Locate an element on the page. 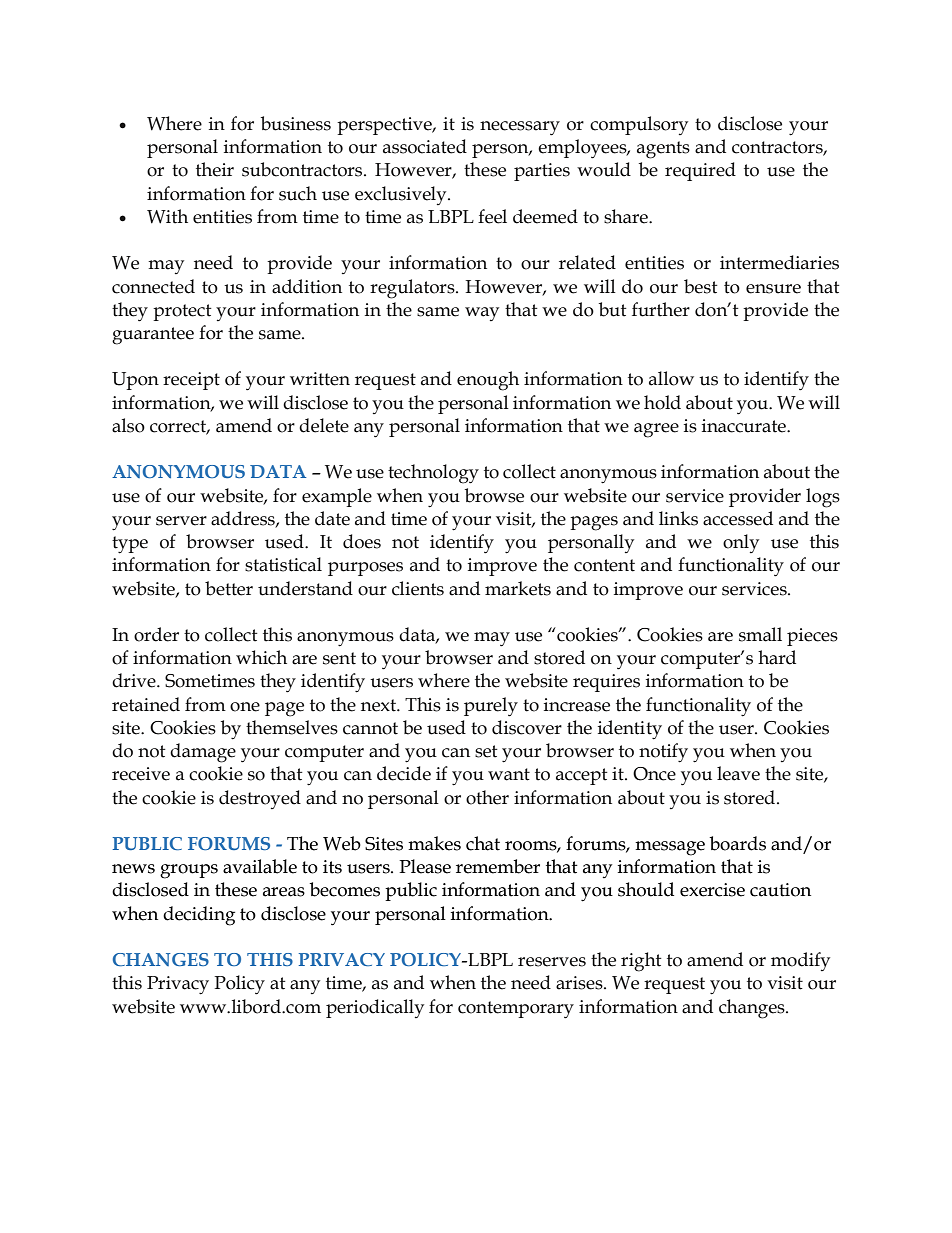 This page has width=952, height=1233. associated is located at coordinates (425, 146).
